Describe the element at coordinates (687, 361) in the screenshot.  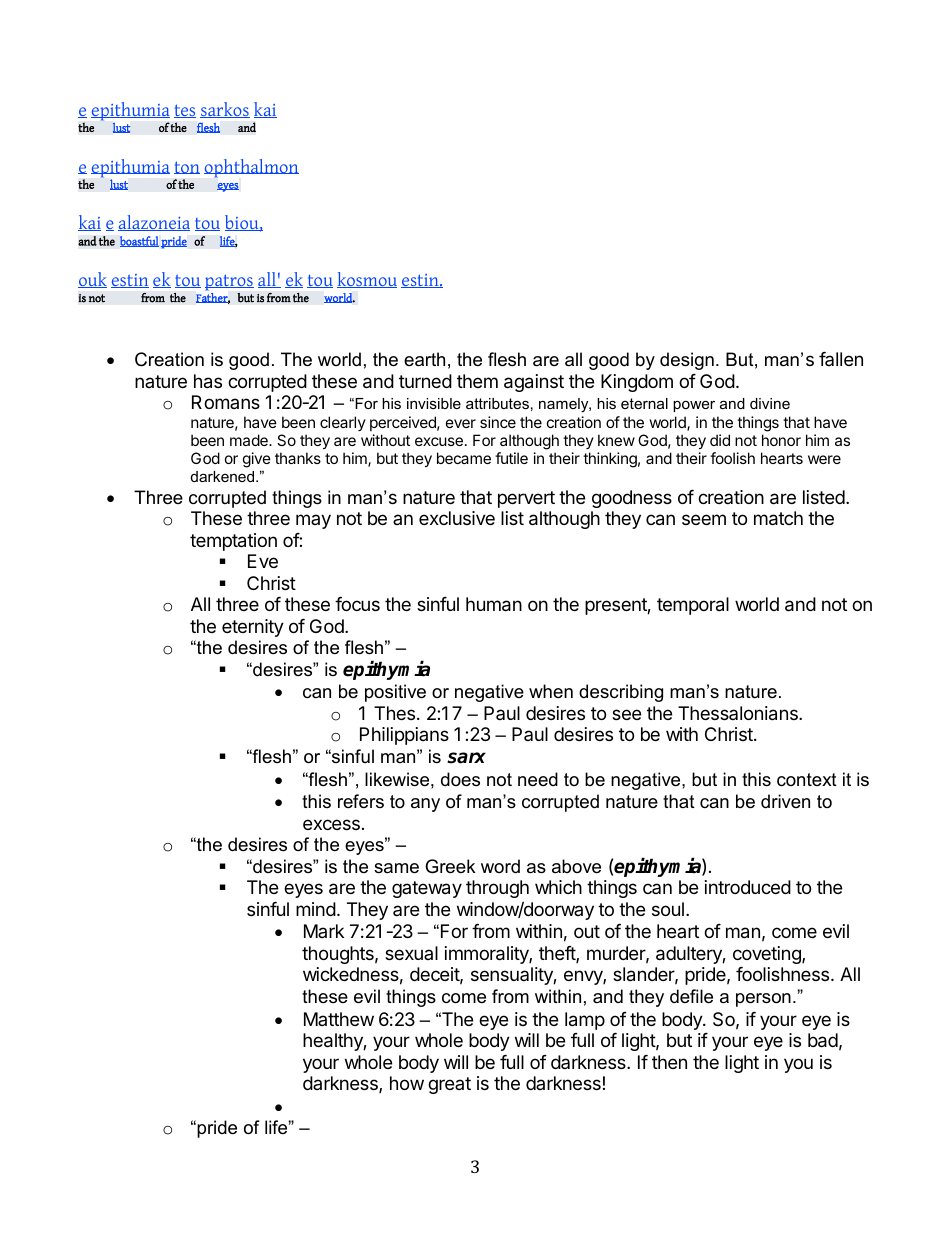
I see `design` at that location.
